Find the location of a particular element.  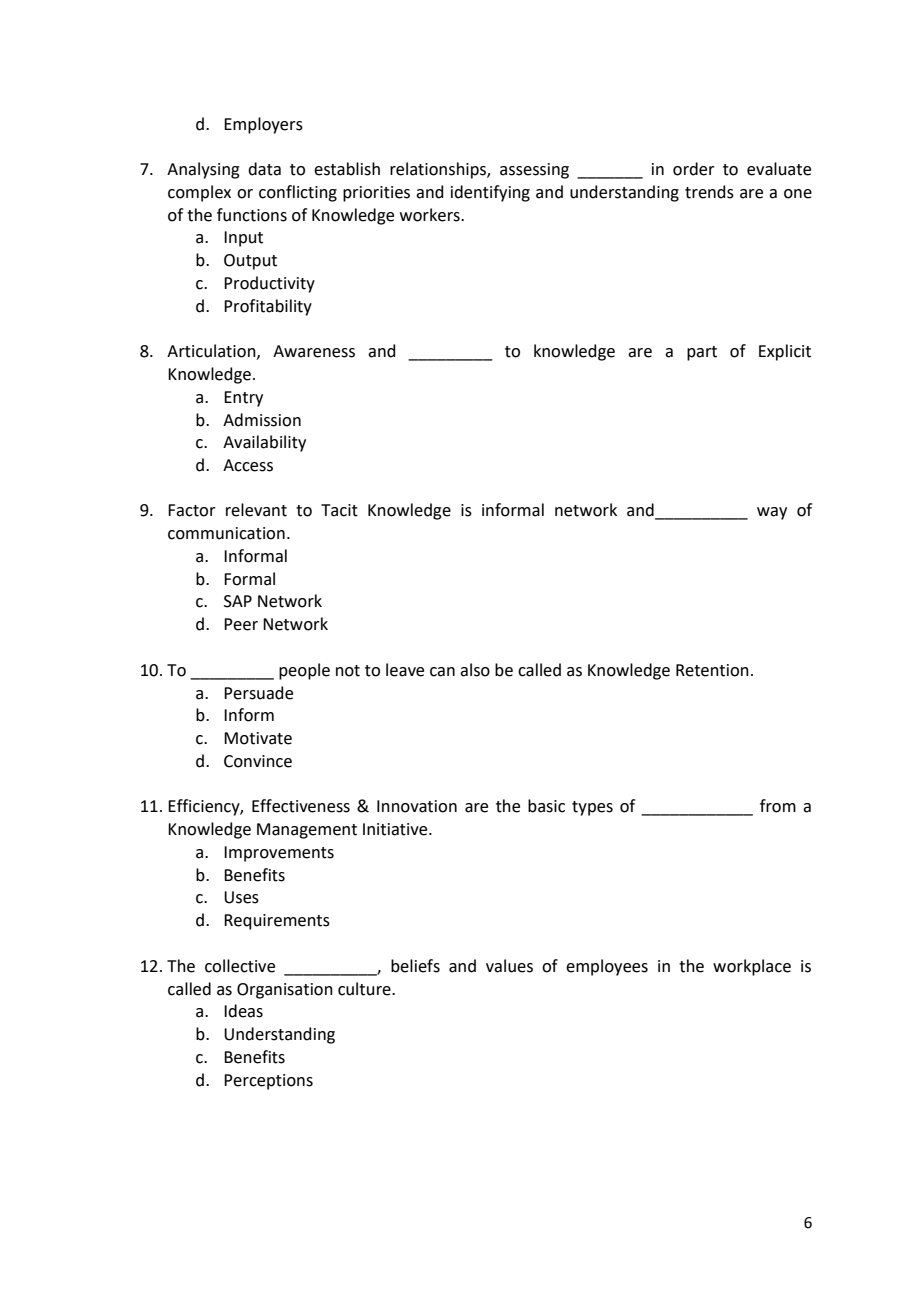

data is located at coordinates (264, 169).
